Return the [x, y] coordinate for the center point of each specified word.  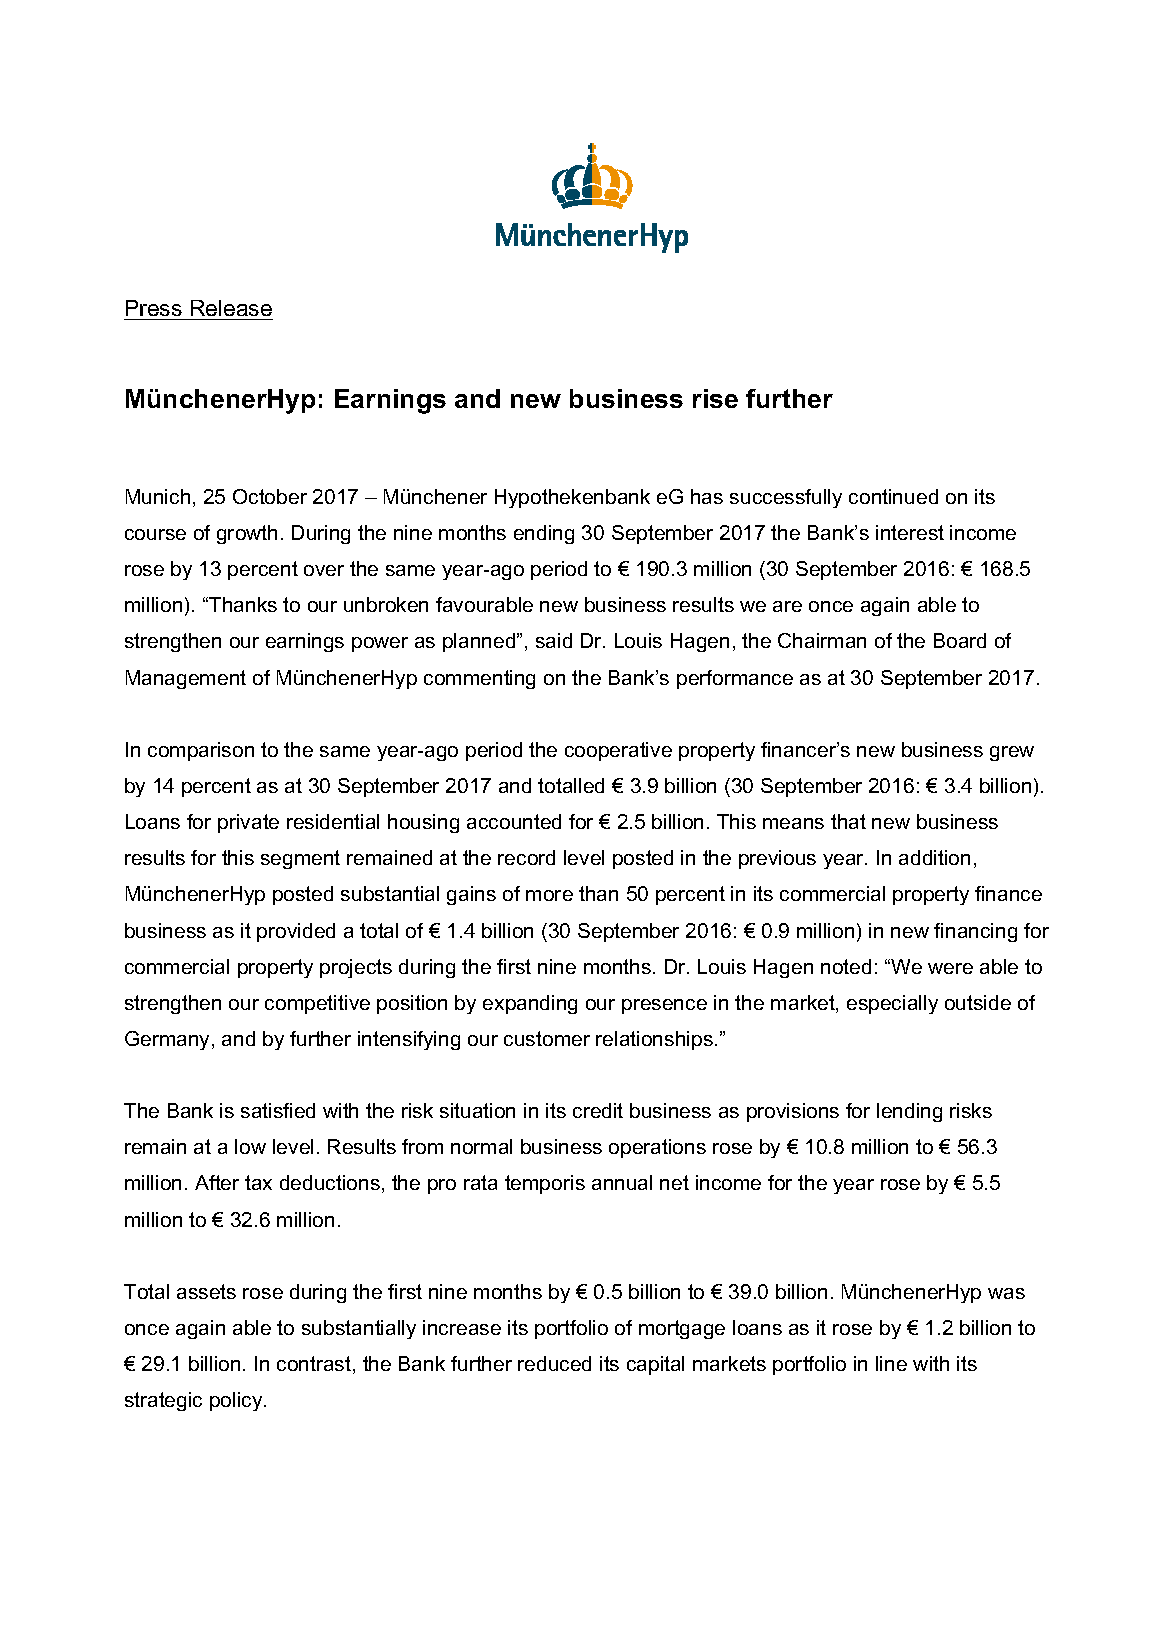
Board [960, 640]
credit [598, 1110]
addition [934, 857]
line [891, 1363]
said [554, 640]
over [324, 570]
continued [893, 496]
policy [237, 1401]
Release [231, 308]
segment [300, 859]
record [526, 857]
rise [715, 398]
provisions [793, 1112]
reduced [554, 1363]
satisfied [278, 1110]
